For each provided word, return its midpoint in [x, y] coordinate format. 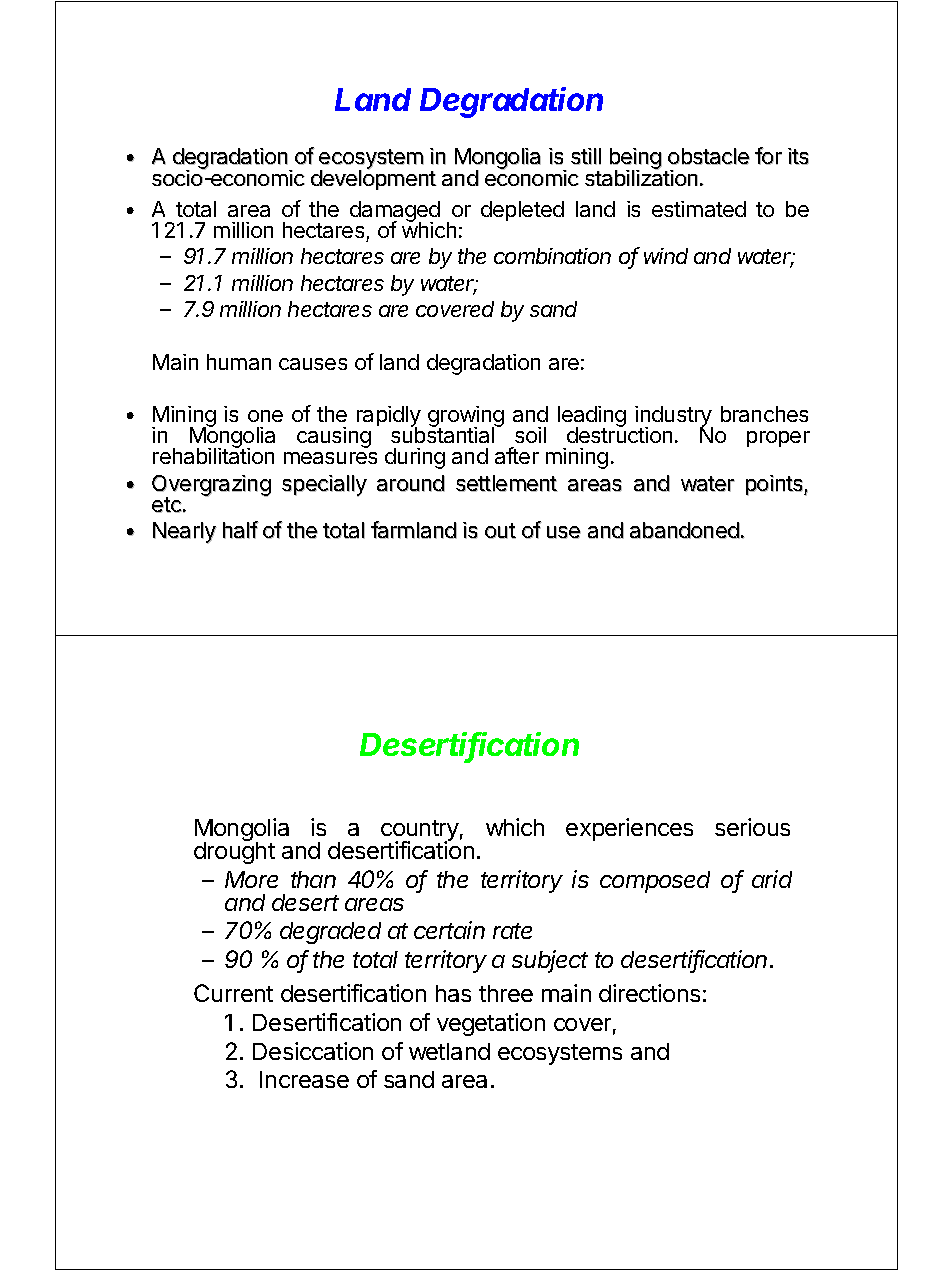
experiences [629, 829]
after [517, 455]
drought [234, 852]
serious [752, 827]
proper [778, 439]
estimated [699, 209]
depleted [522, 211]
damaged [395, 213]
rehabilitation [213, 455]
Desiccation [313, 1051]
